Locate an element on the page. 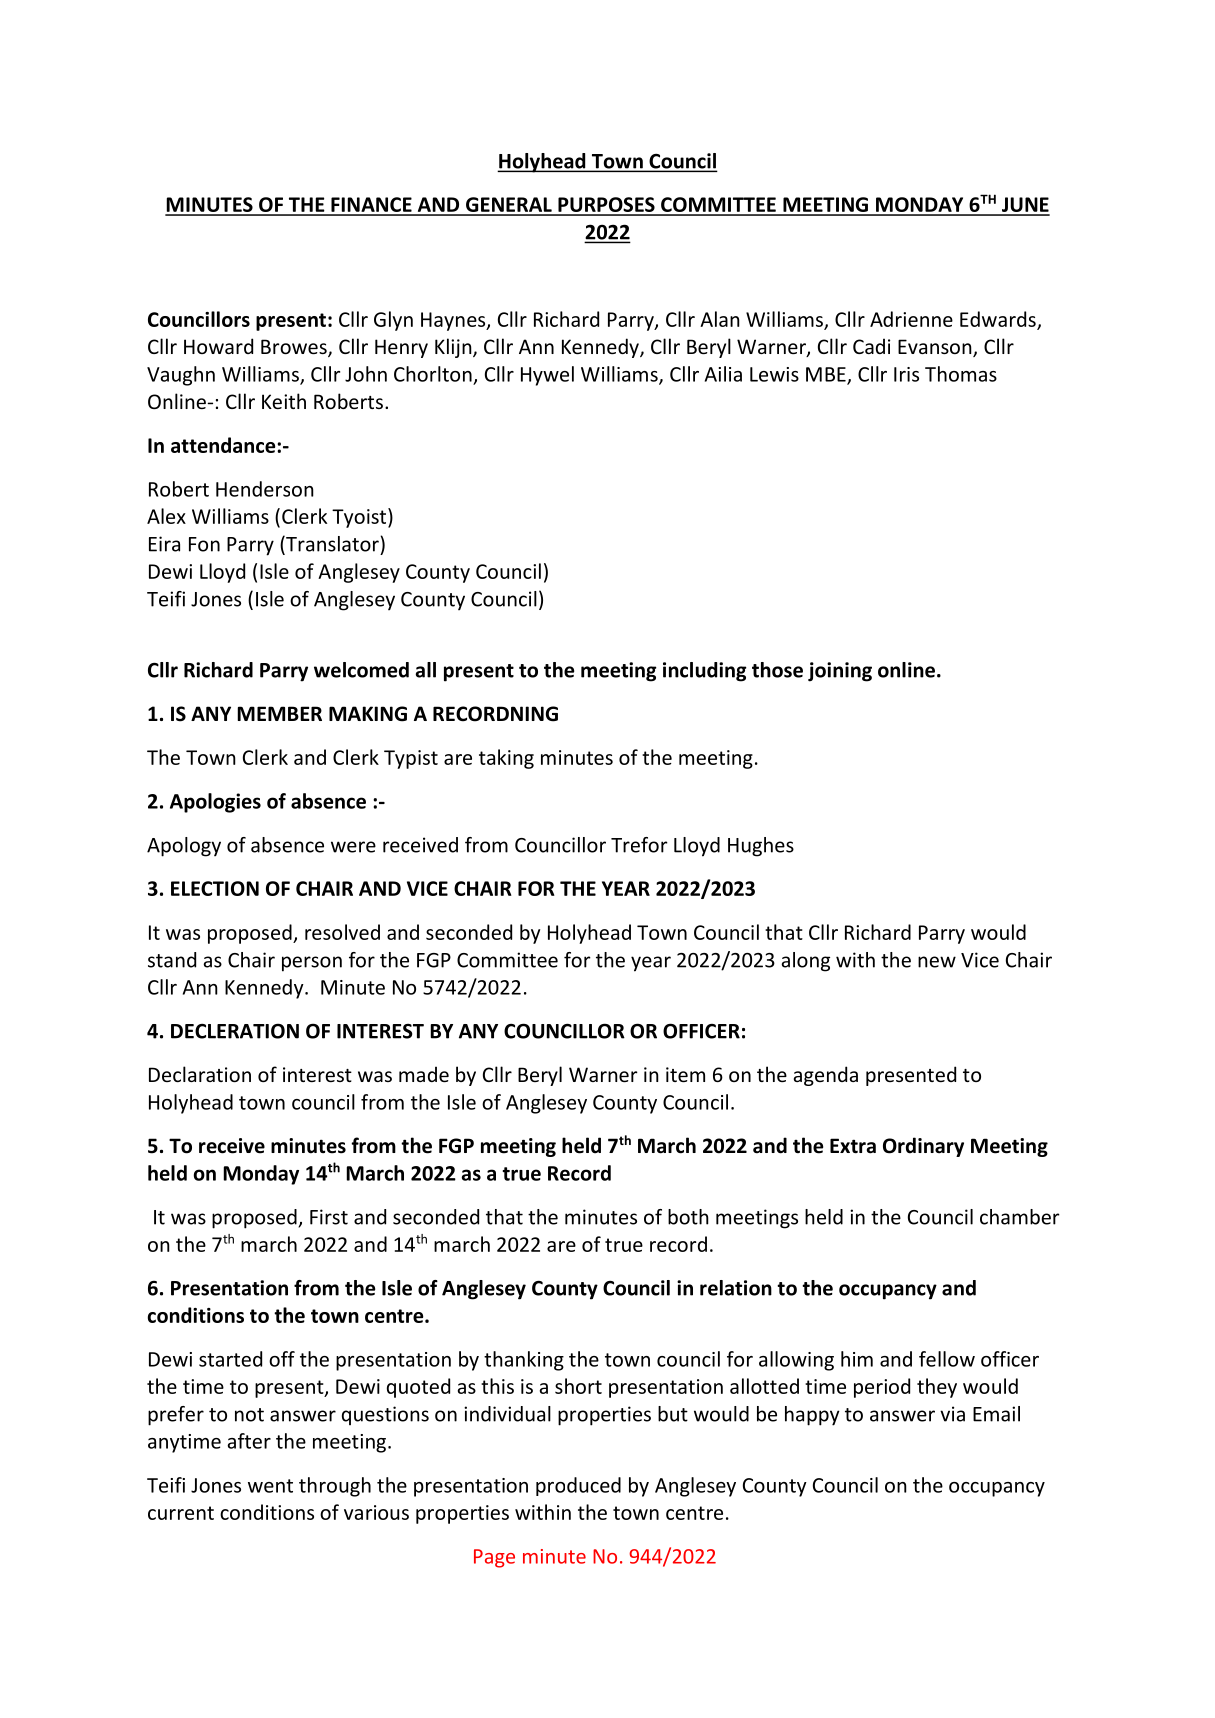 The width and height of the document is (1215, 1718). Adrienne is located at coordinates (911, 319).
